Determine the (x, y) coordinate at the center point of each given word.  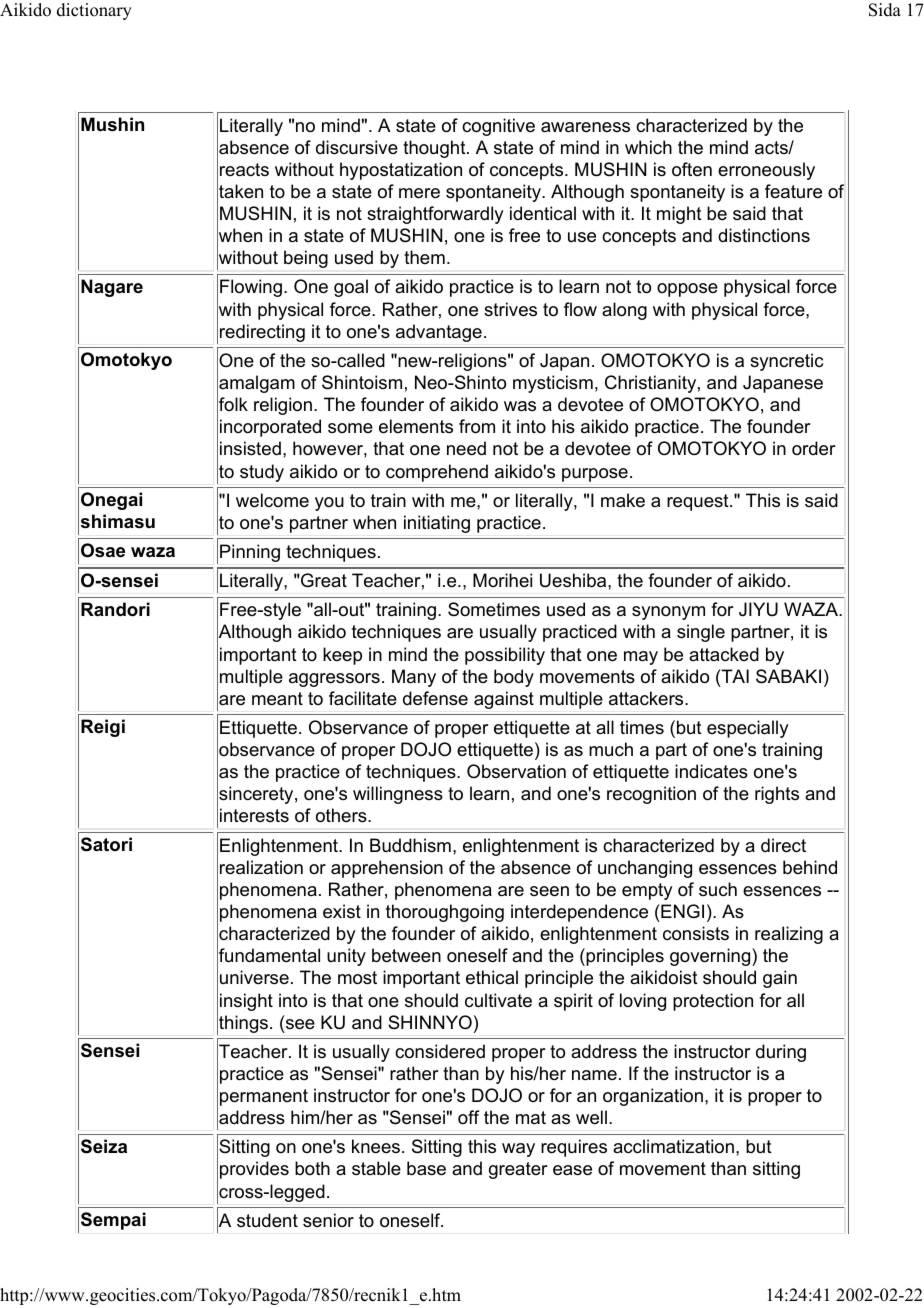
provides (254, 1170)
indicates (711, 771)
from (477, 426)
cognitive (498, 127)
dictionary (94, 11)
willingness (398, 795)
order (813, 448)
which (648, 147)
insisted (250, 448)
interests (254, 815)
